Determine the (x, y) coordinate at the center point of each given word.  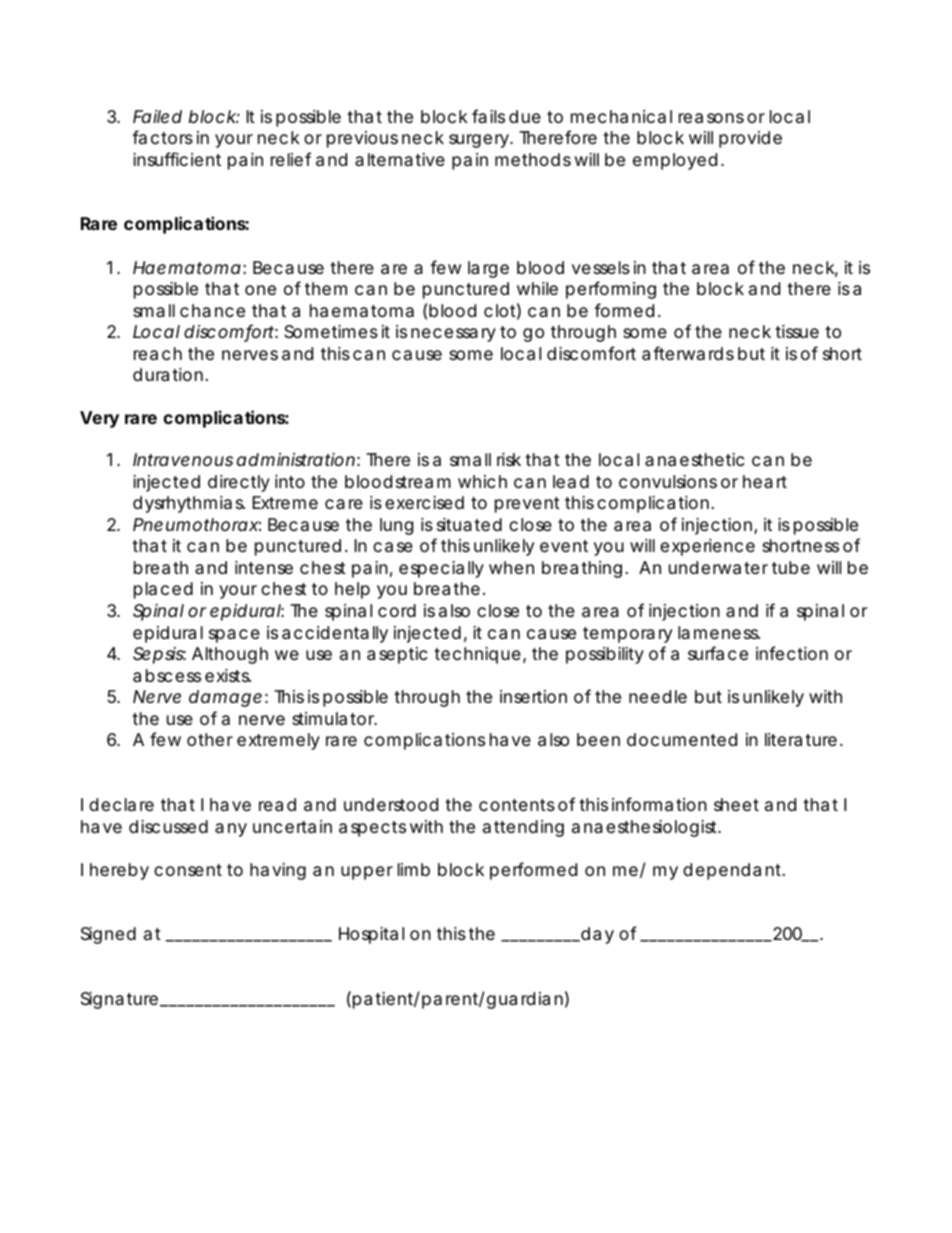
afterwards (688, 353)
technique (477, 655)
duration (168, 375)
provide (750, 139)
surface (718, 653)
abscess (167, 676)
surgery (480, 141)
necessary (453, 335)
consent (188, 870)
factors (162, 137)
